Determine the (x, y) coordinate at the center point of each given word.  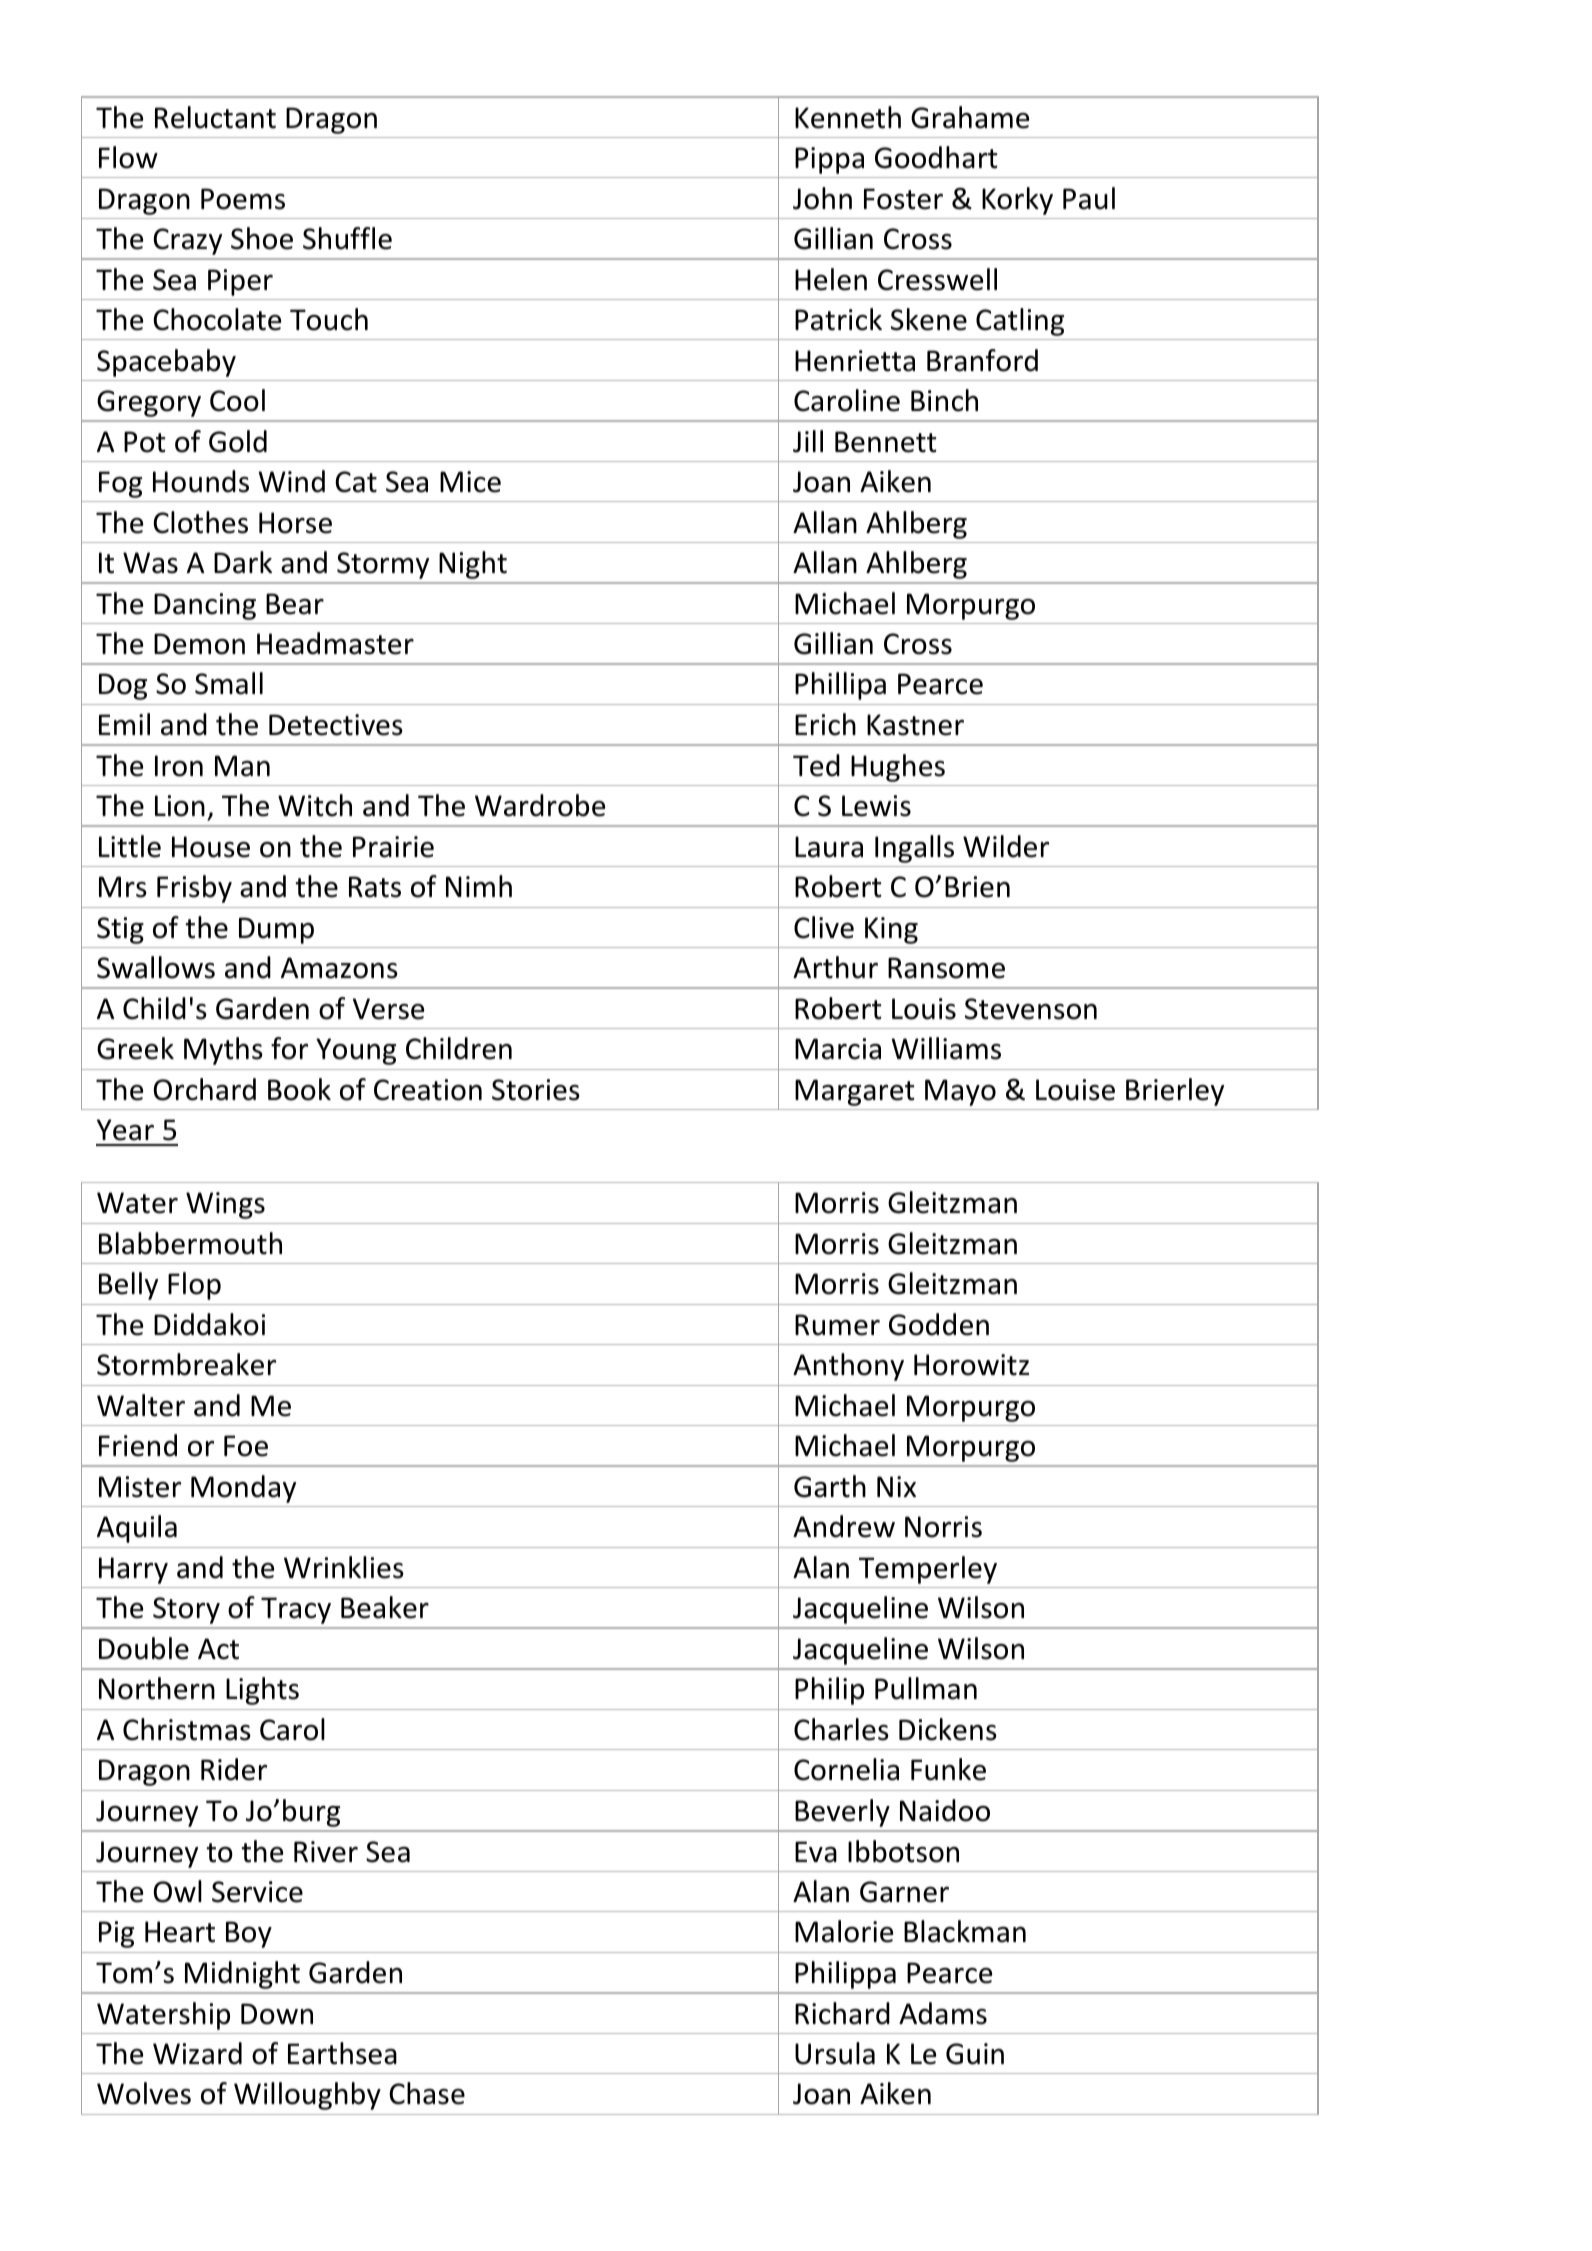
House (211, 847)
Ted (816, 765)
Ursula (835, 2053)
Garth (830, 1486)
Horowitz (971, 1365)
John (822, 198)
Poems (243, 199)
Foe (246, 1446)
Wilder (1006, 846)
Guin (975, 2054)
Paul (1089, 198)
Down (277, 2014)
